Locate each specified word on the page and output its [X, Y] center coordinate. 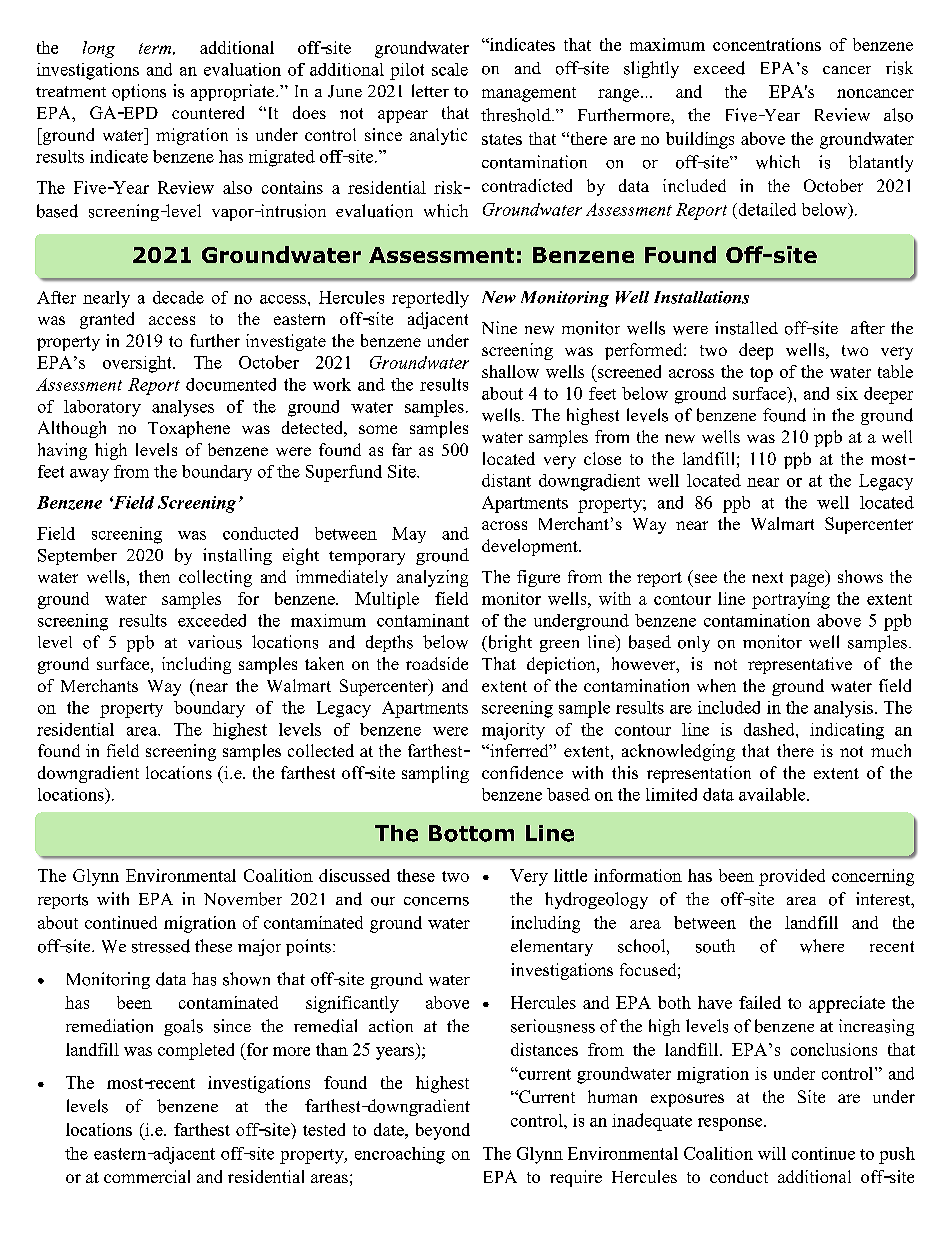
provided [792, 877]
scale [450, 69]
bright [508, 643]
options [139, 92]
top [761, 374]
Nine [499, 327]
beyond [443, 1131]
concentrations [767, 44]
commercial [147, 1176]
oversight [138, 364]
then [154, 576]
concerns [436, 901]
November [243, 899]
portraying [791, 600]
